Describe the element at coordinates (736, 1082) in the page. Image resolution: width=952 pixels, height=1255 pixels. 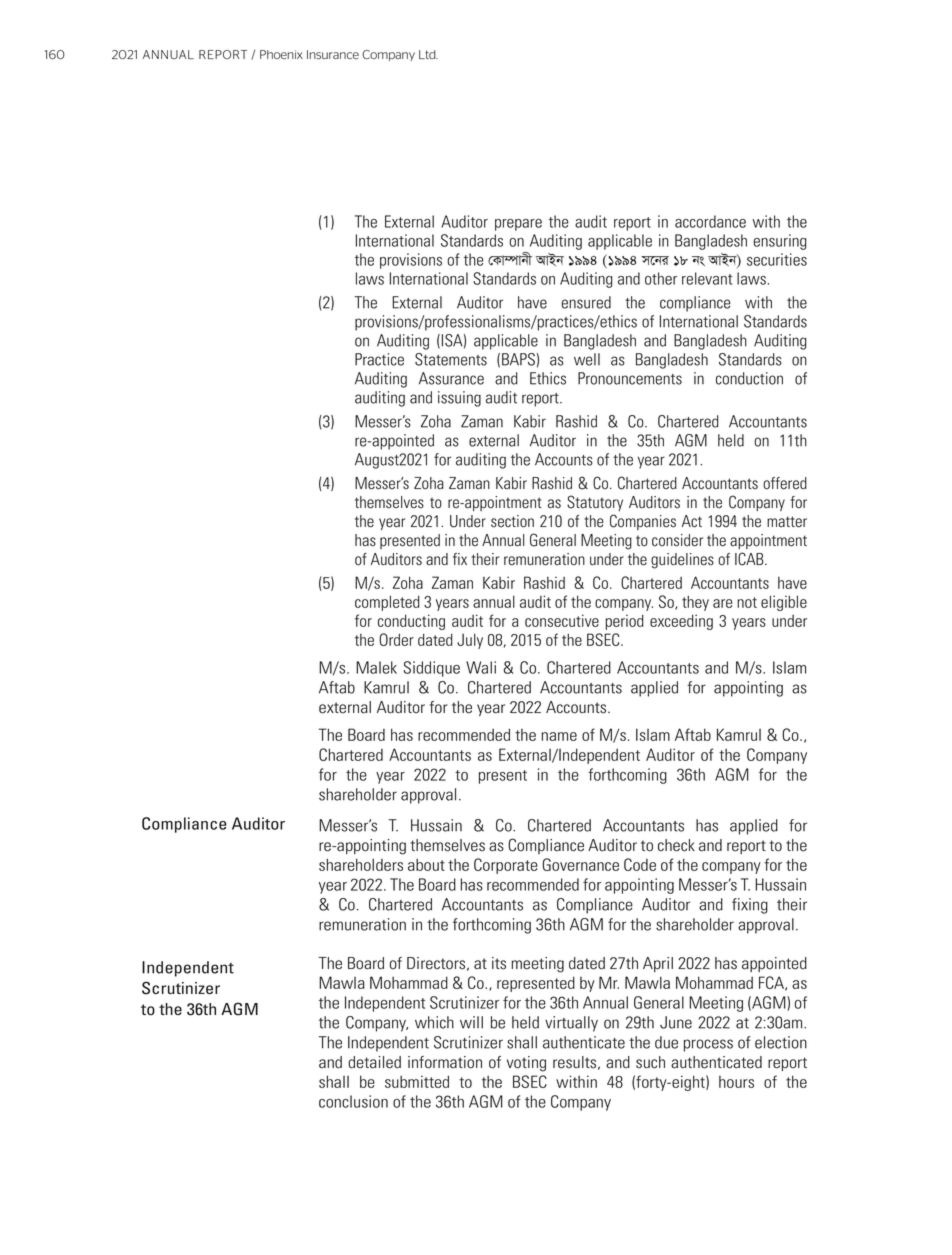
I see `hours` at that location.
